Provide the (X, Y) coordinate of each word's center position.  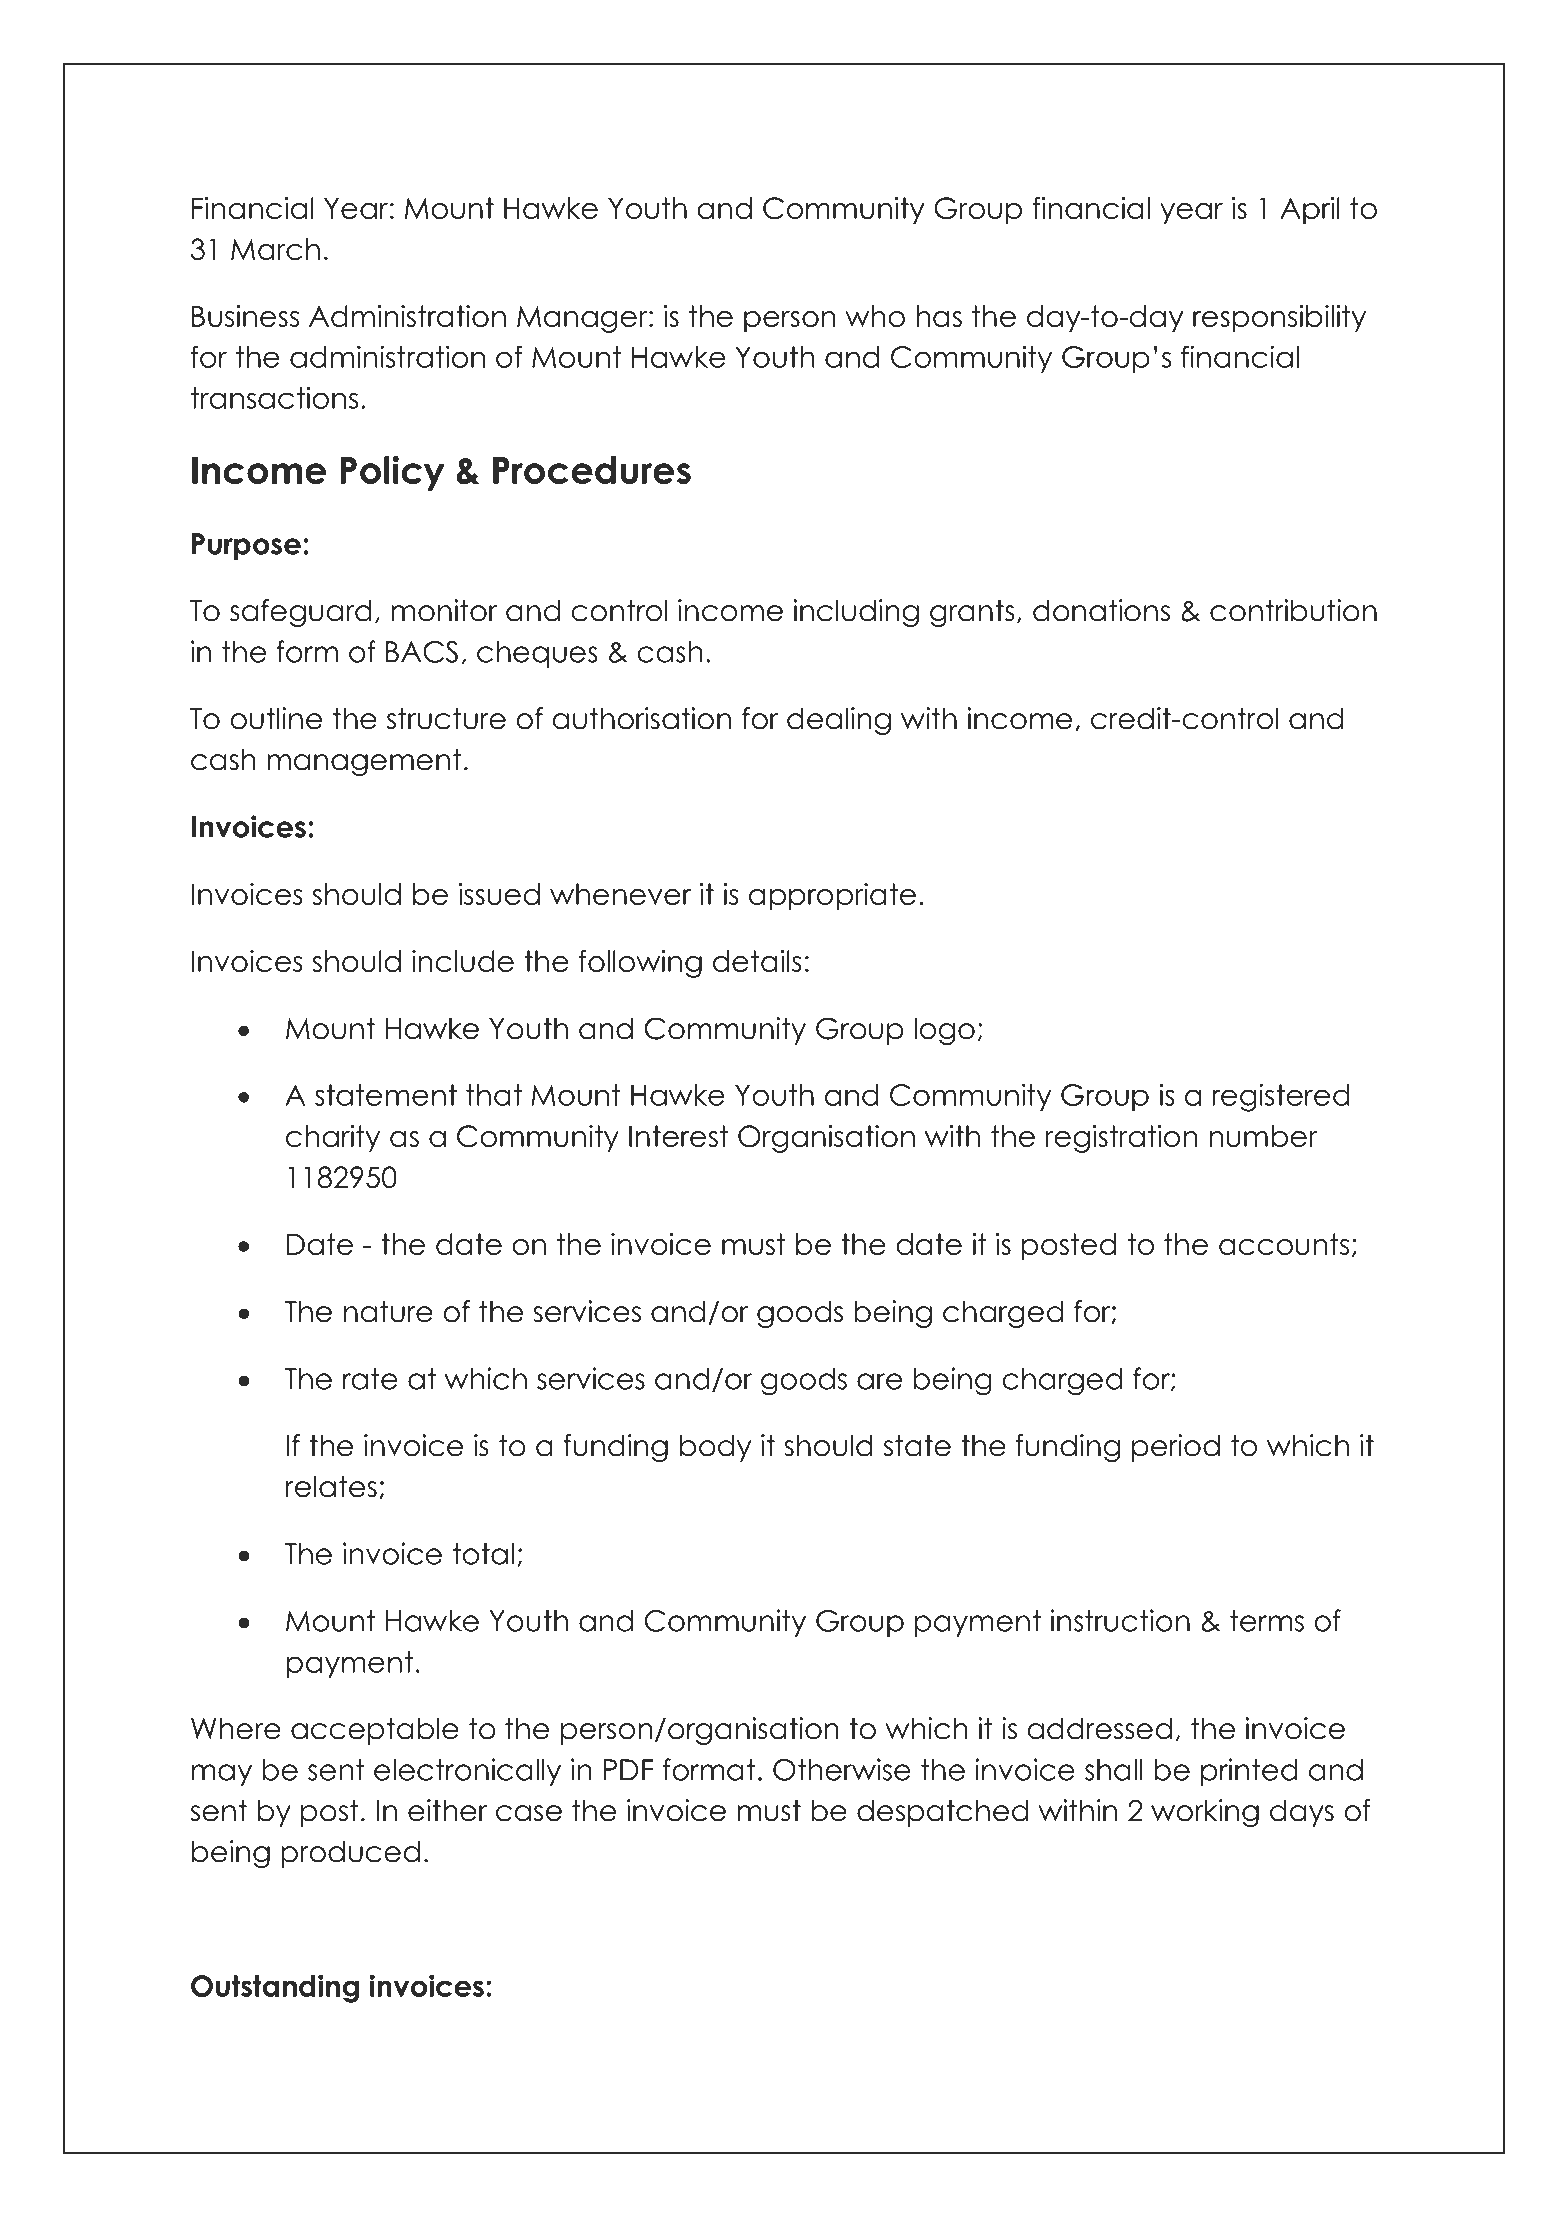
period (1176, 1448)
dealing (839, 721)
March (275, 249)
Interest (678, 1136)
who (875, 316)
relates (331, 1486)
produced (350, 1854)
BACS (422, 652)
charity (333, 1139)
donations (1101, 610)
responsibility (1279, 319)
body (715, 1448)
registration (1121, 1139)
